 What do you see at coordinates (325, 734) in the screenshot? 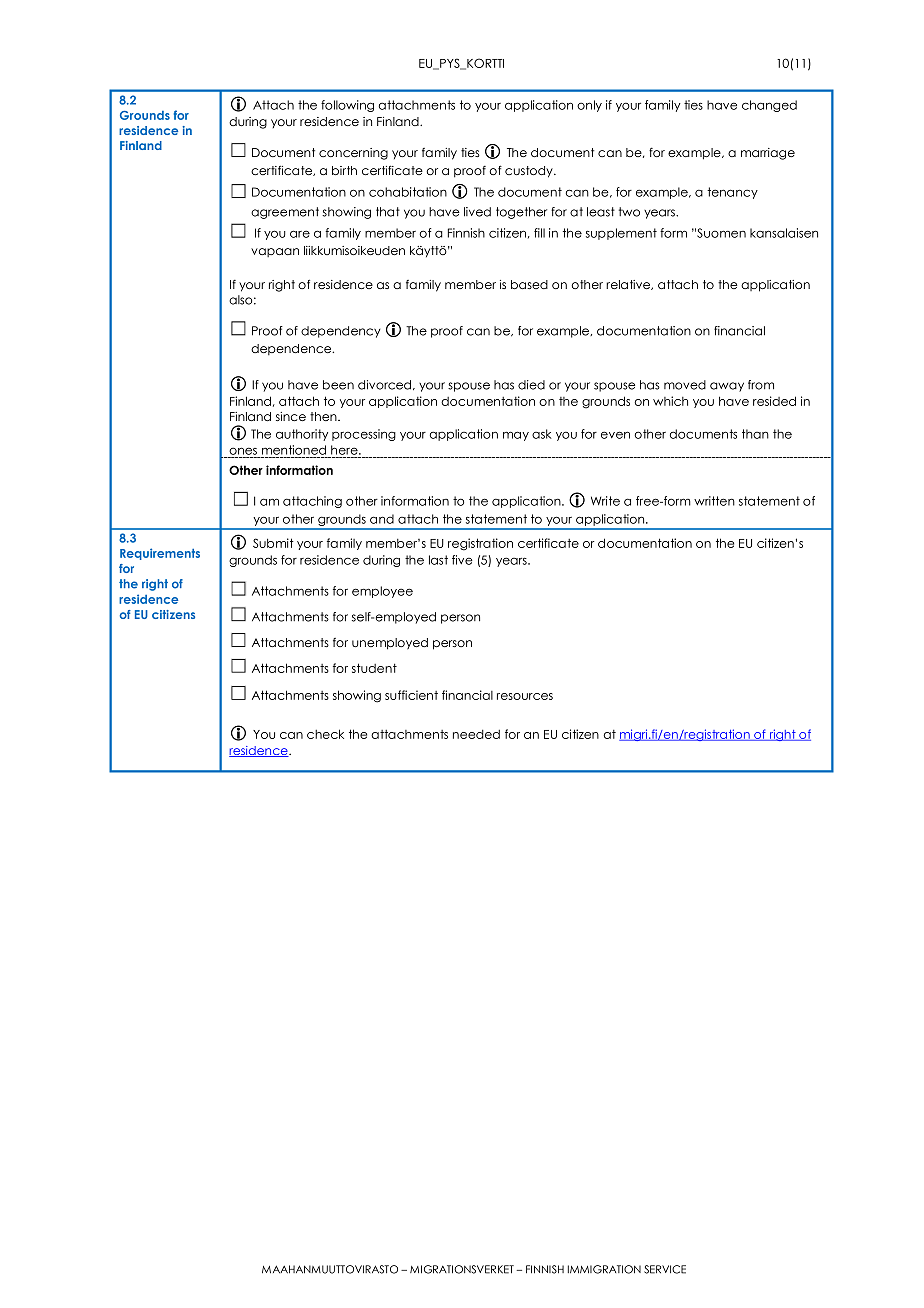
I see `check` at bounding box center [325, 734].
